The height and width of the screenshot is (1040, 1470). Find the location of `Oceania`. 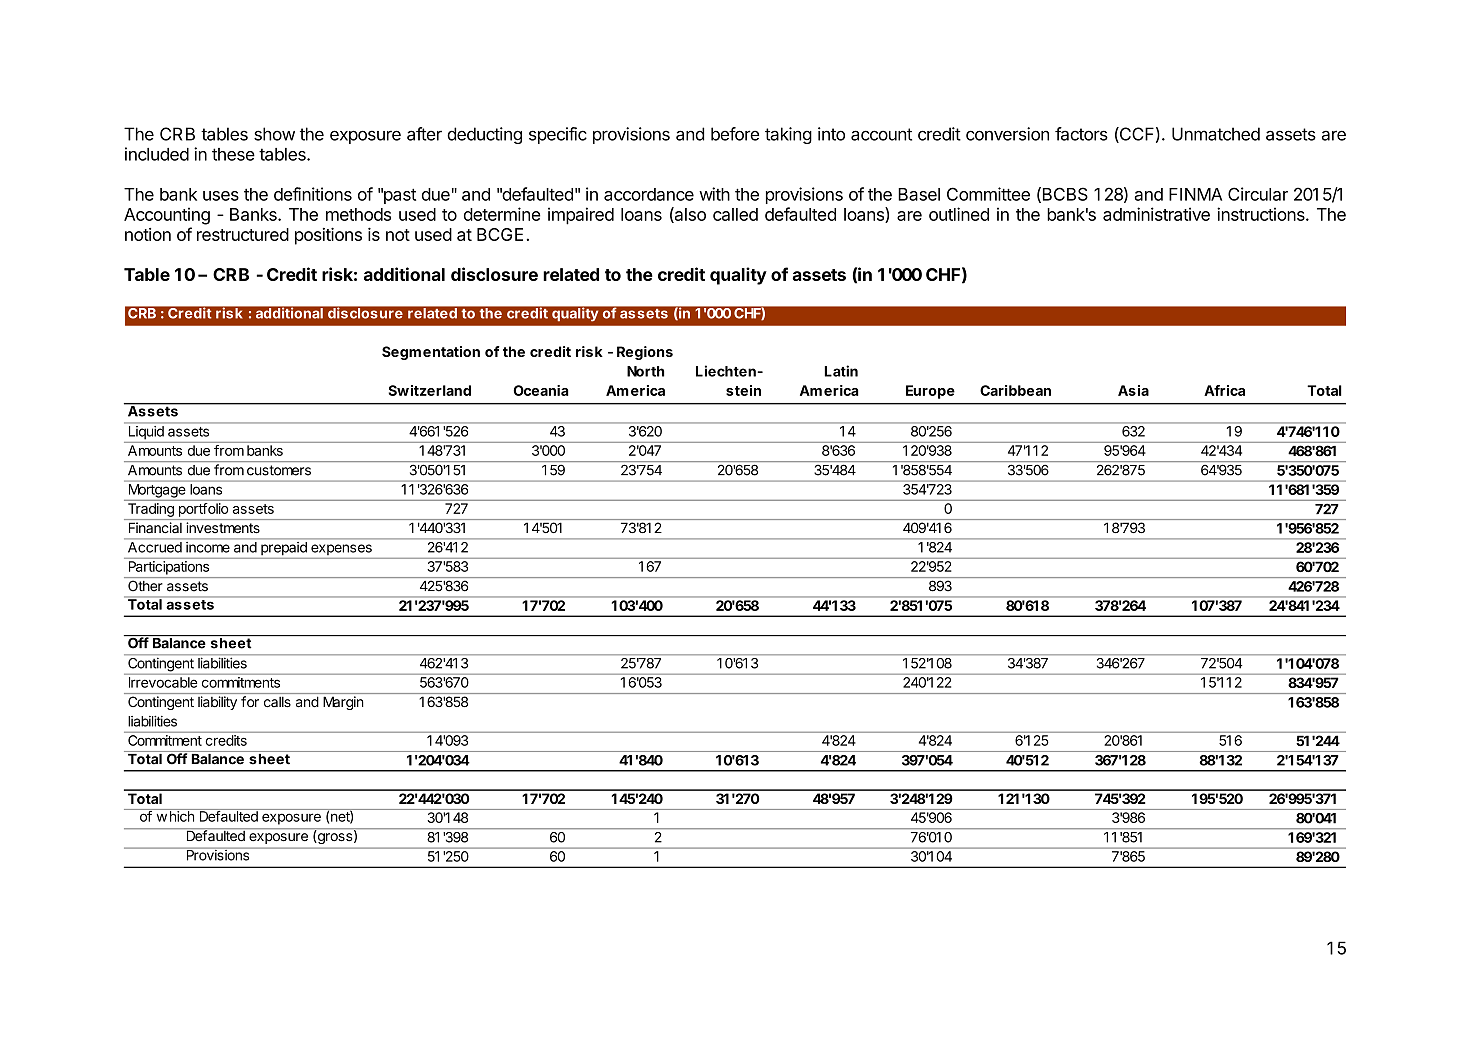

Oceania is located at coordinates (541, 390).
